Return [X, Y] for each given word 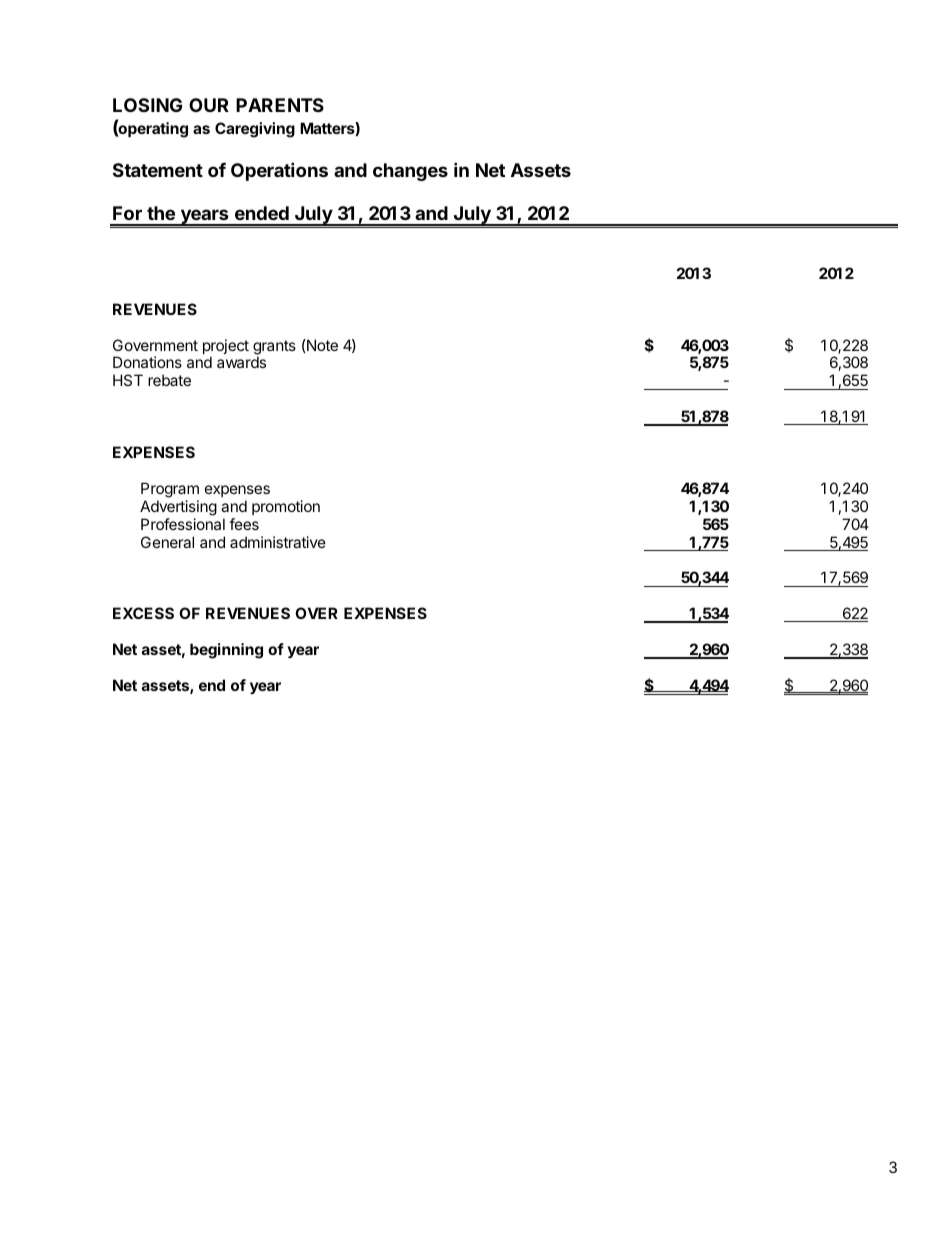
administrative [278, 542]
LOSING [147, 105]
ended [262, 213]
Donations [147, 362]
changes [410, 172]
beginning [226, 651]
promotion [286, 507]
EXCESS [143, 613]
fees [244, 524]
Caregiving [255, 130]
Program [170, 490]
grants [274, 348]
